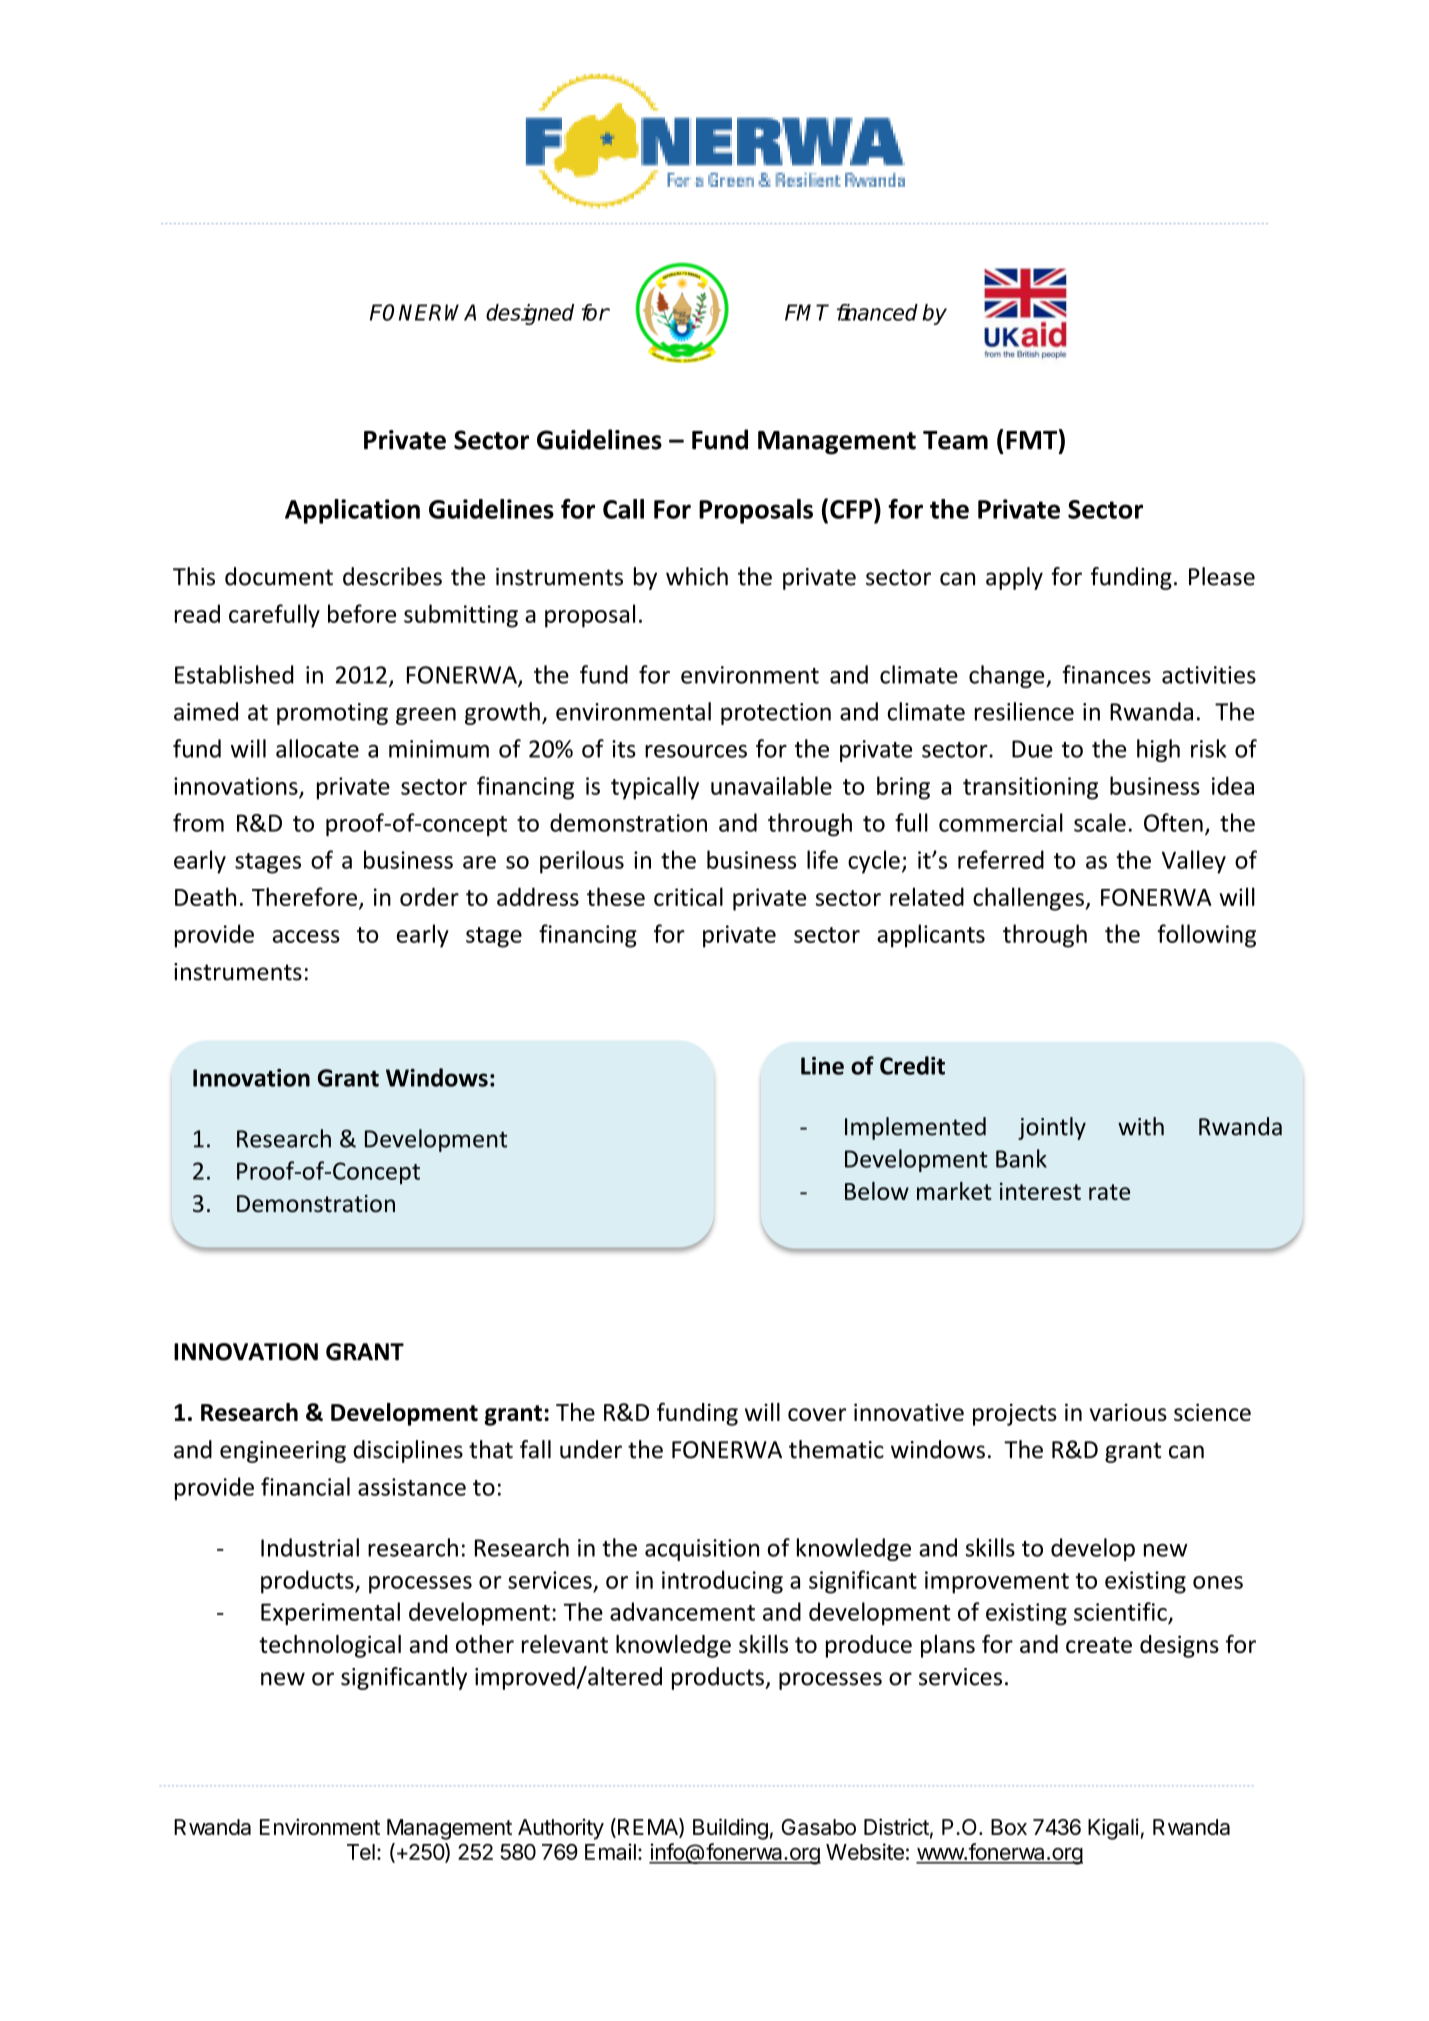  I want to click on financed, so click(877, 312).
